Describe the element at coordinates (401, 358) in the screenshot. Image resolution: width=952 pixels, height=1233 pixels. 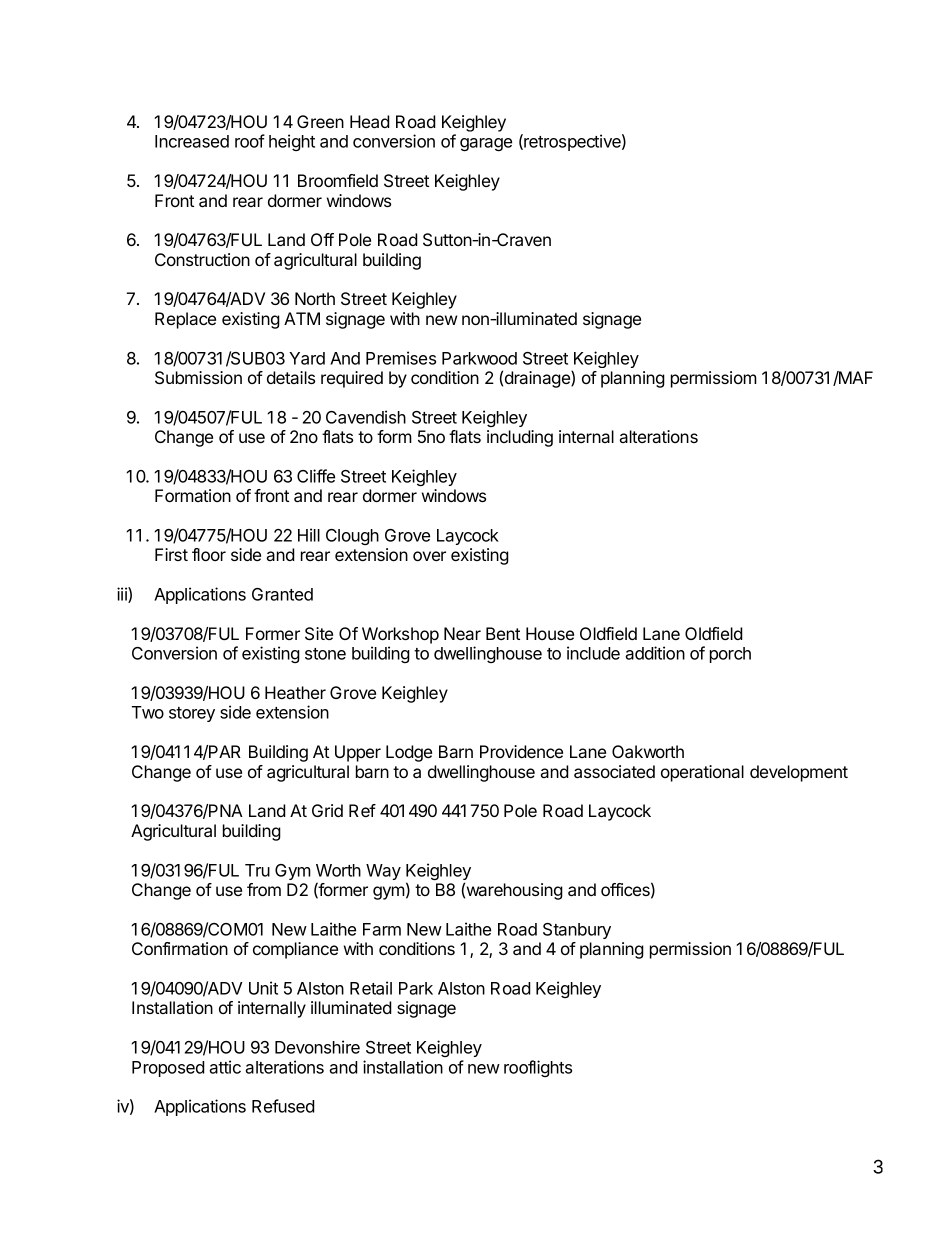
I see `Premises` at that location.
